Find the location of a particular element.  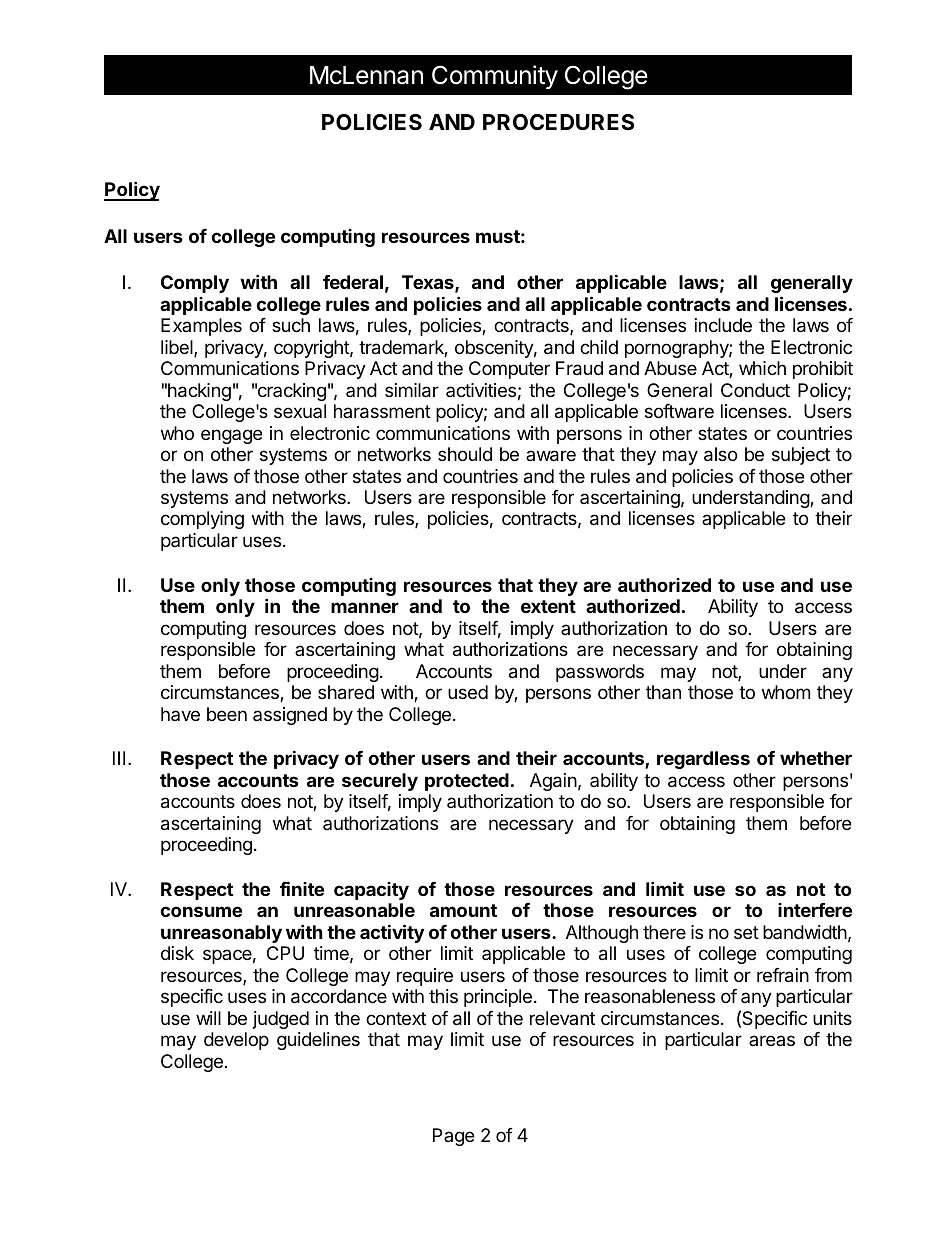

extent is located at coordinates (548, 606).
